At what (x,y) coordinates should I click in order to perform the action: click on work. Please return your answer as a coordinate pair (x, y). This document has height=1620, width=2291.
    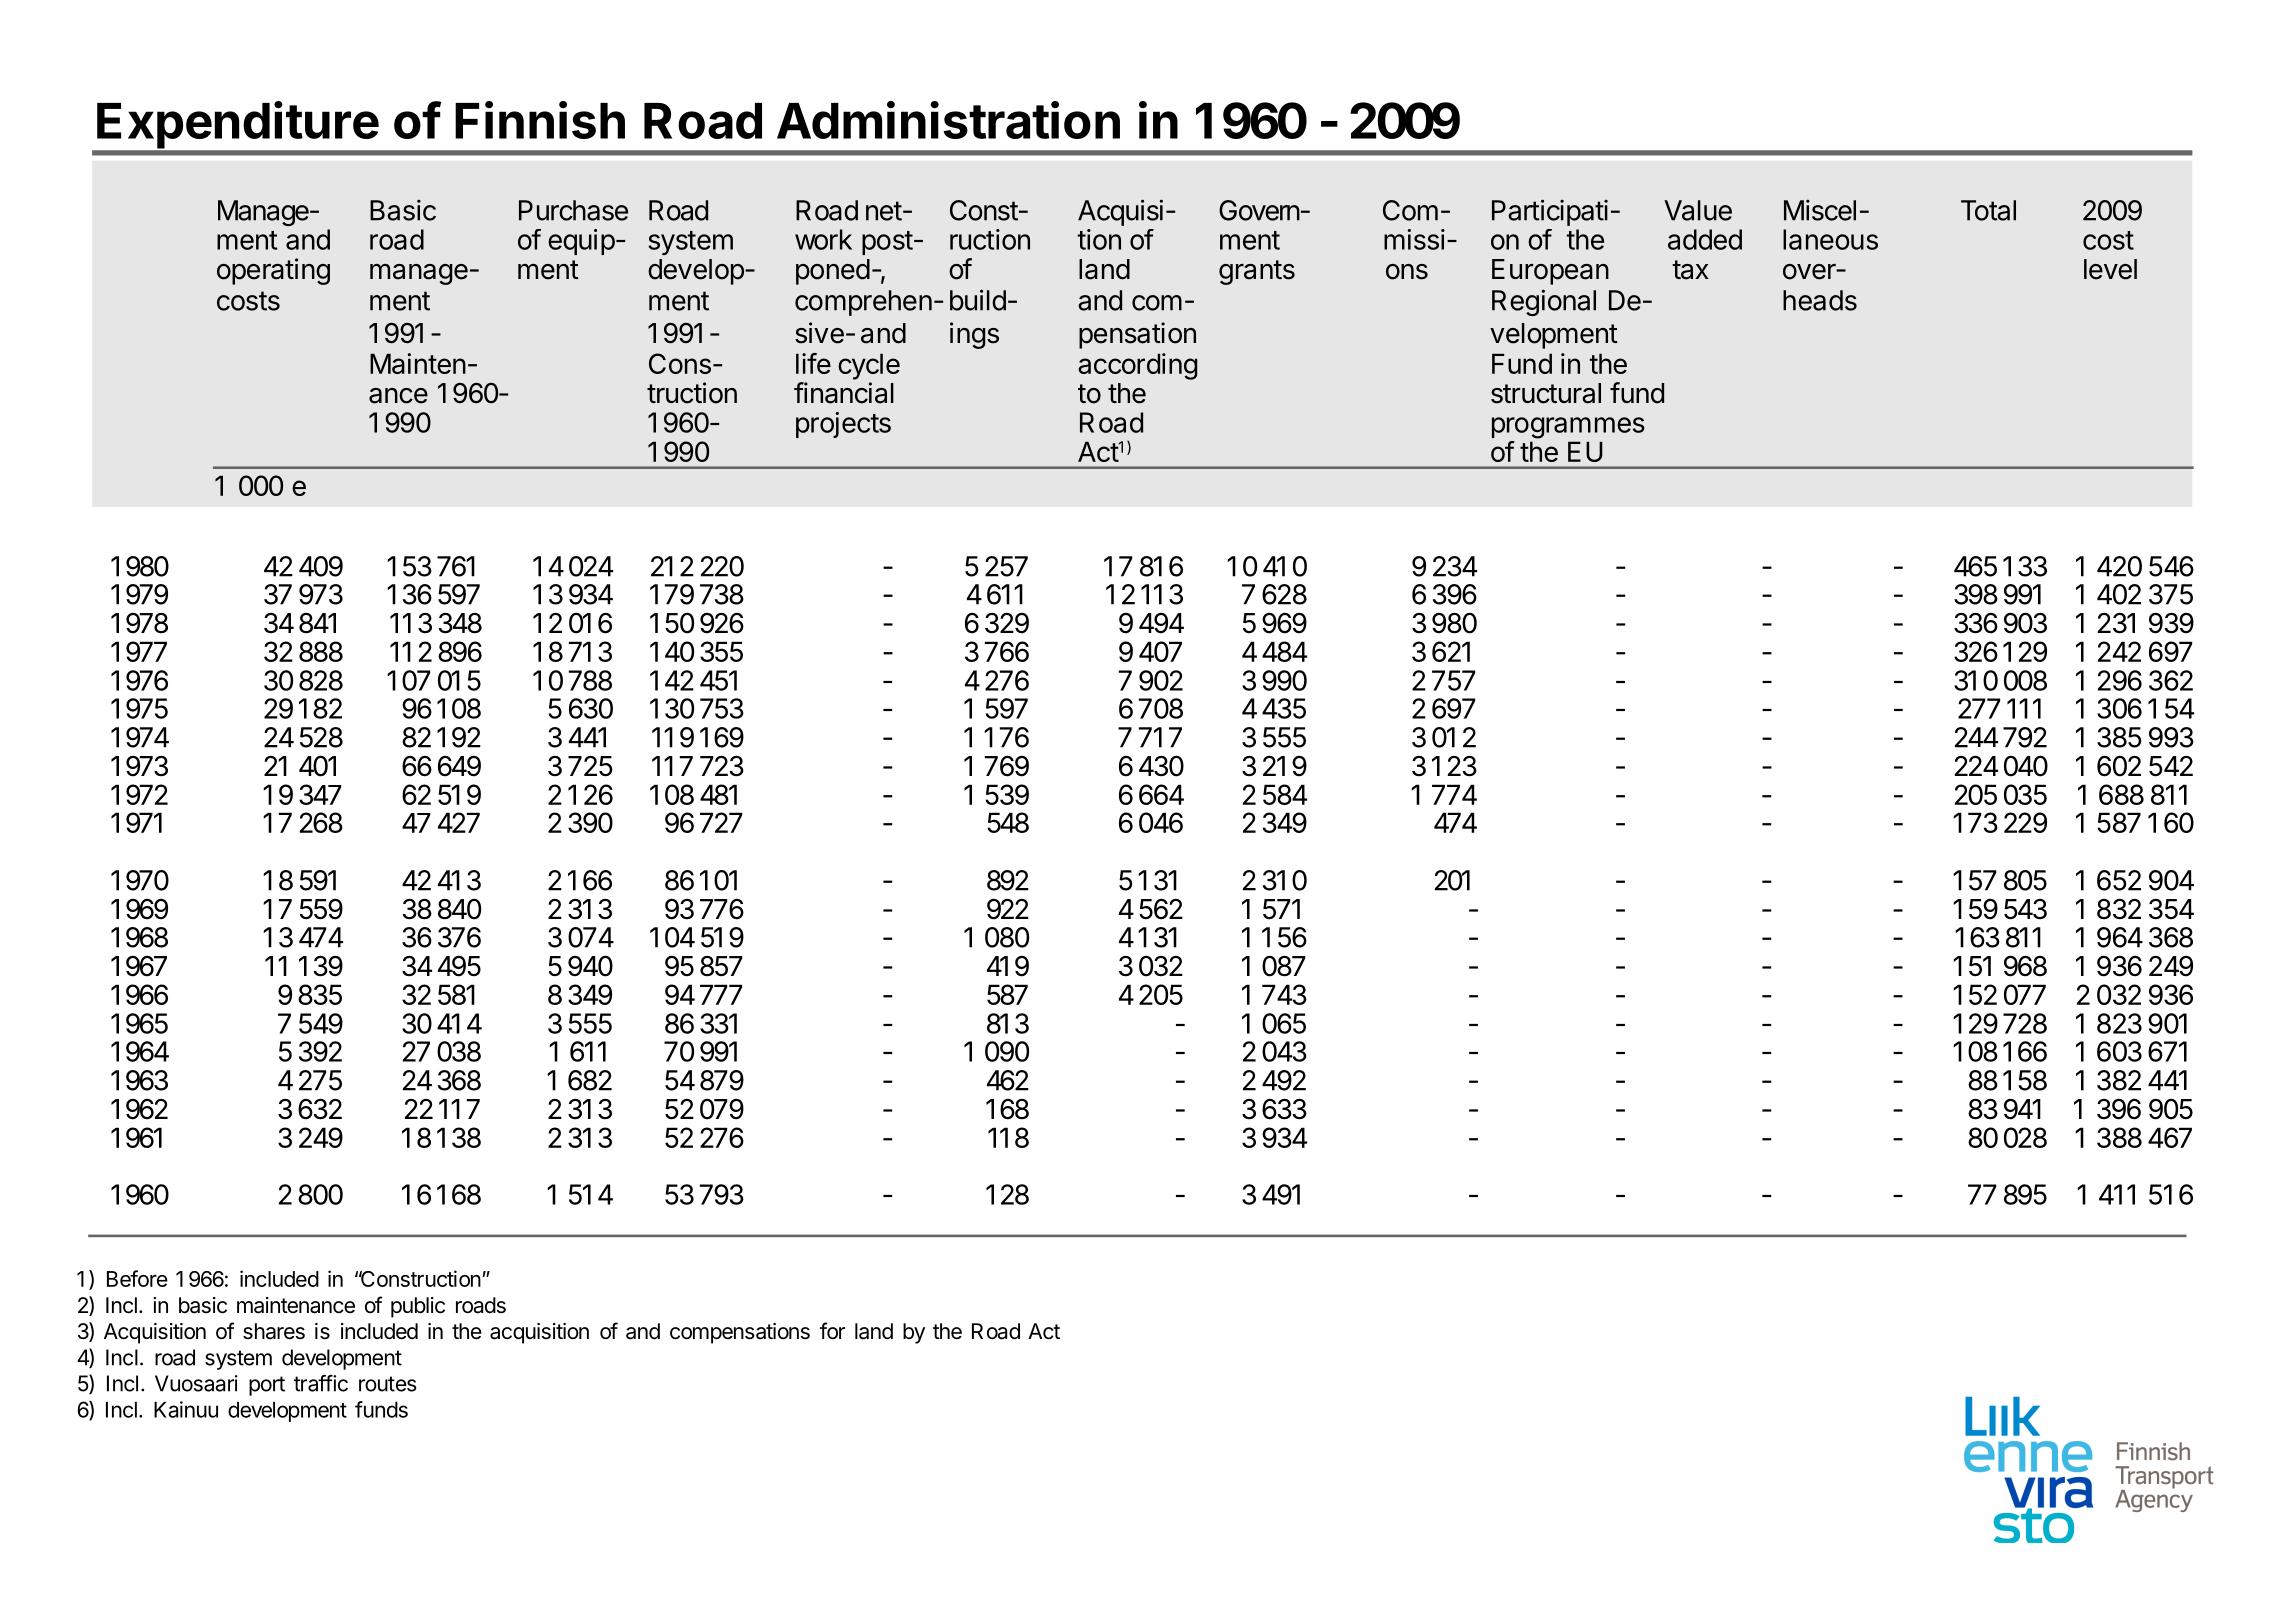
    Looking at the image, I should click on (823, 239).
